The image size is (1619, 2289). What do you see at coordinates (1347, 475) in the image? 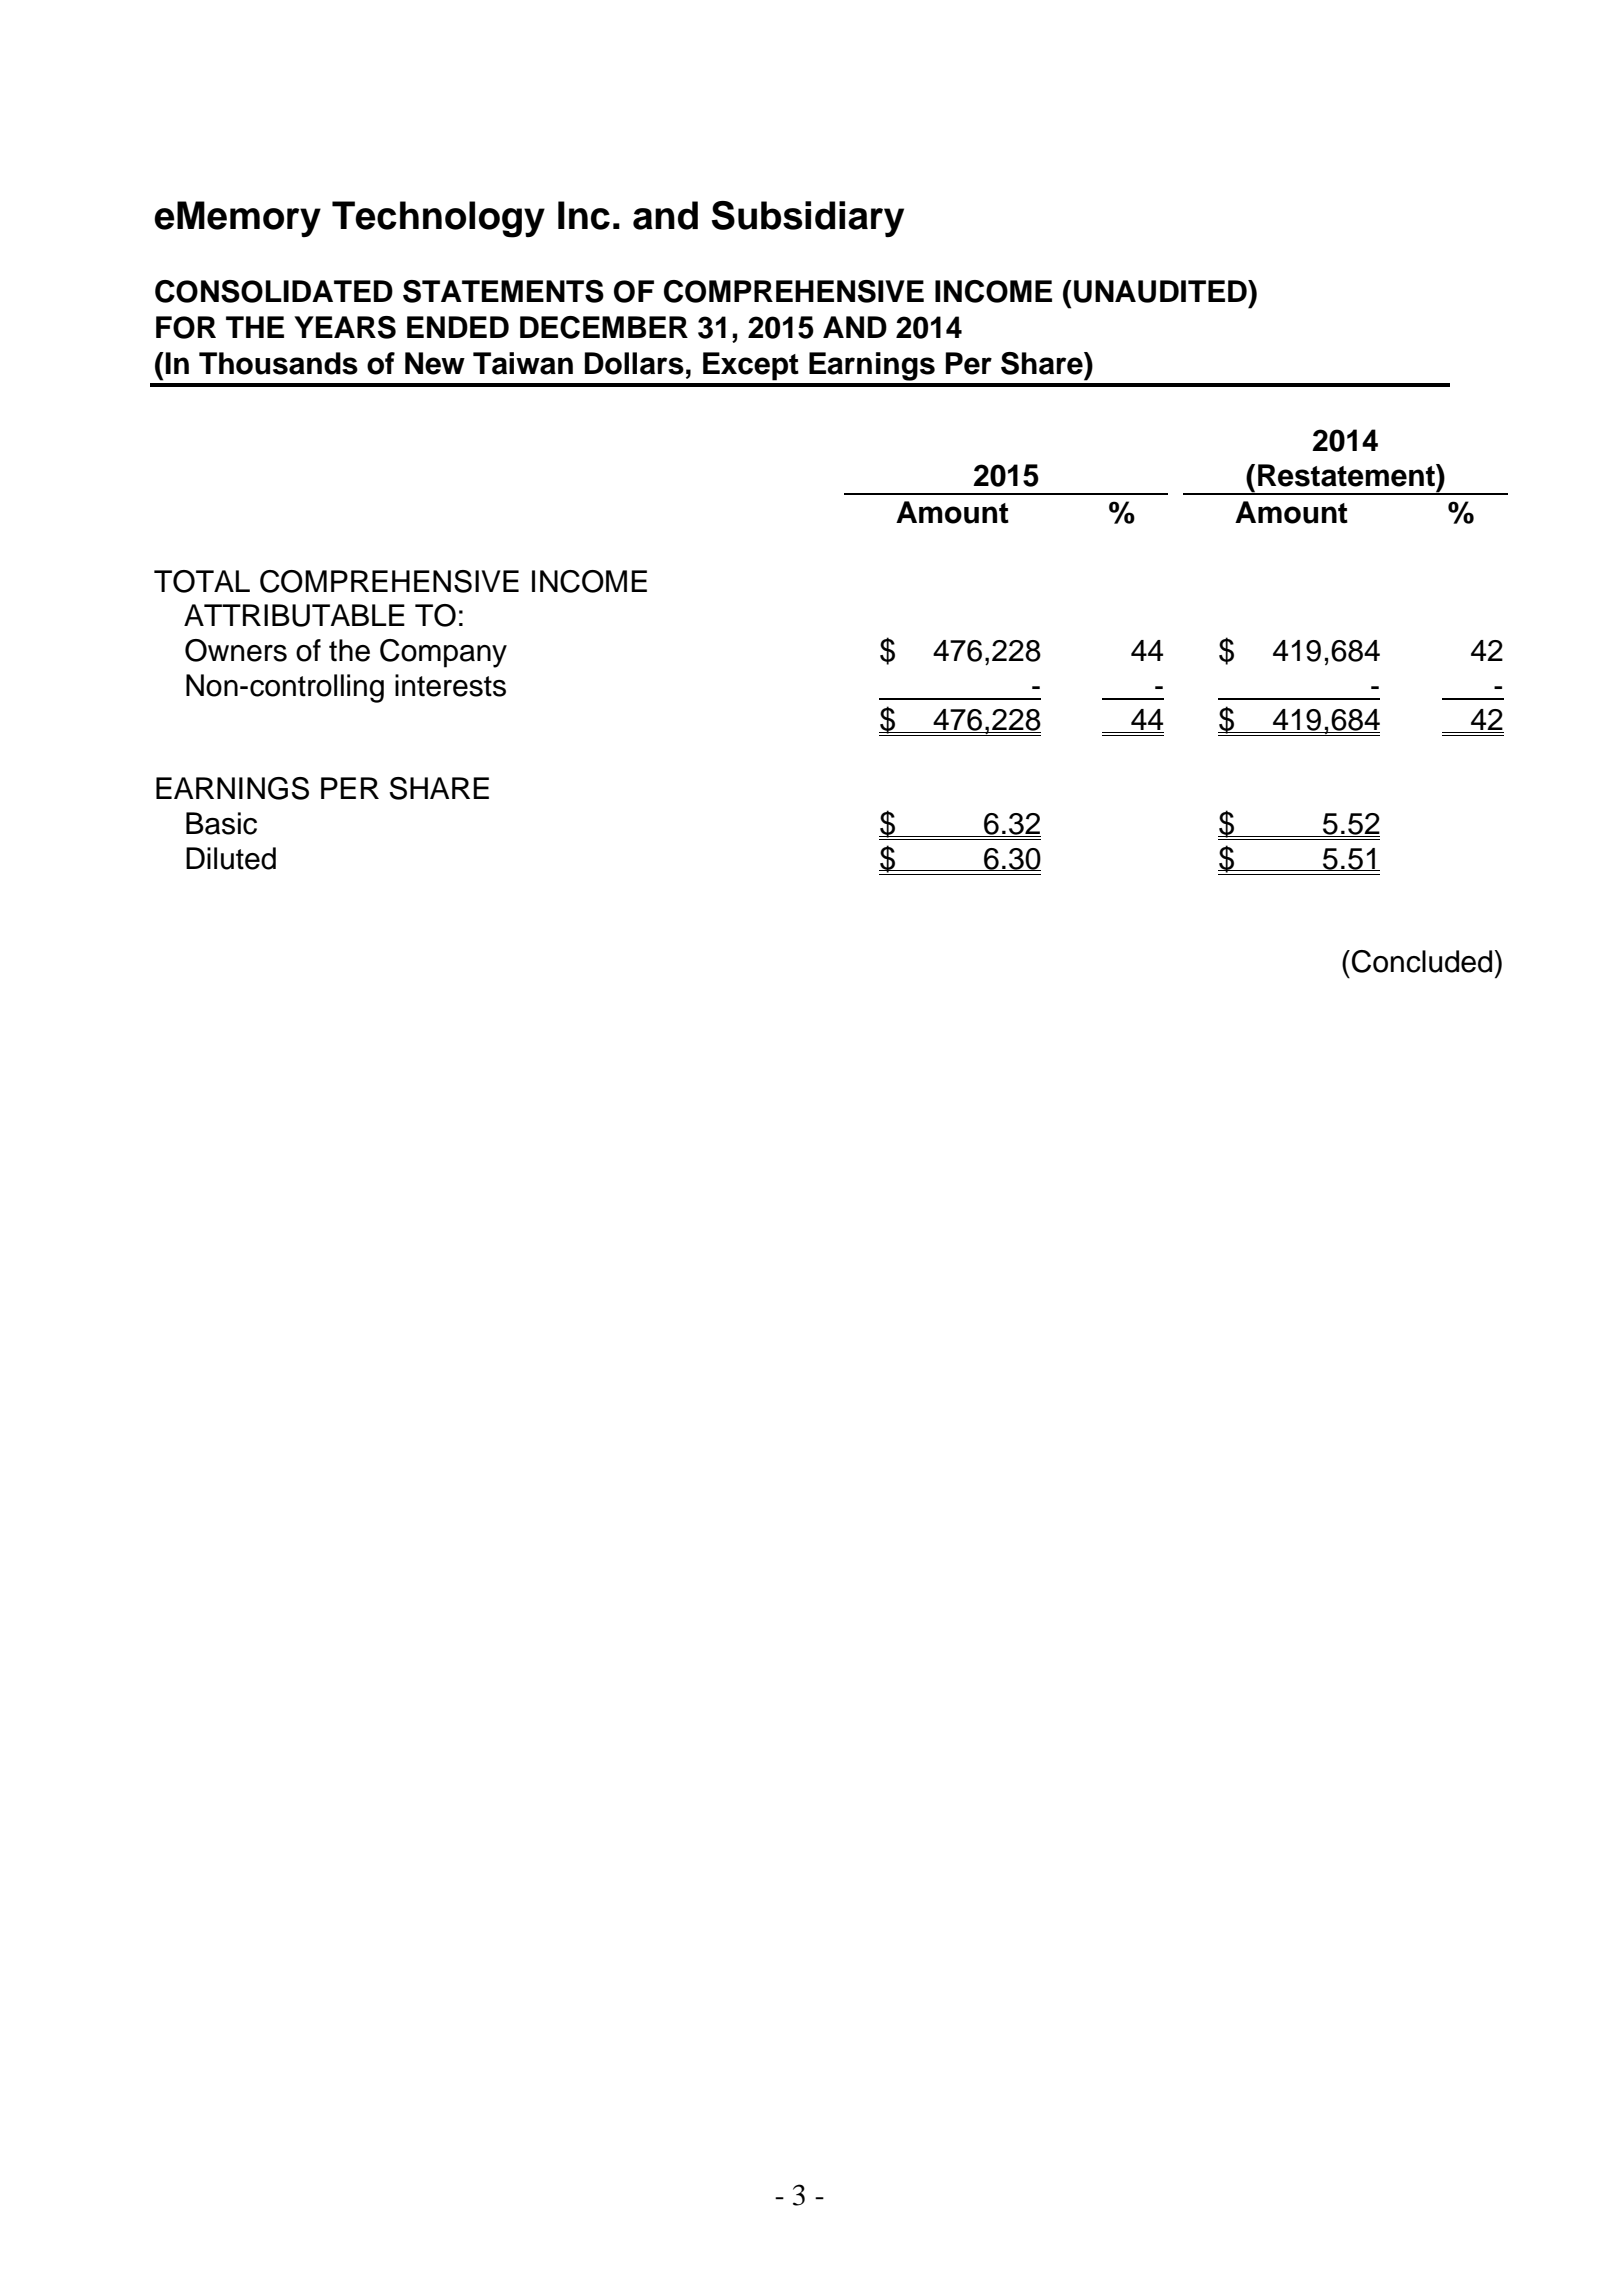
I see `Restatement` at bounding box center [1347, 475].
